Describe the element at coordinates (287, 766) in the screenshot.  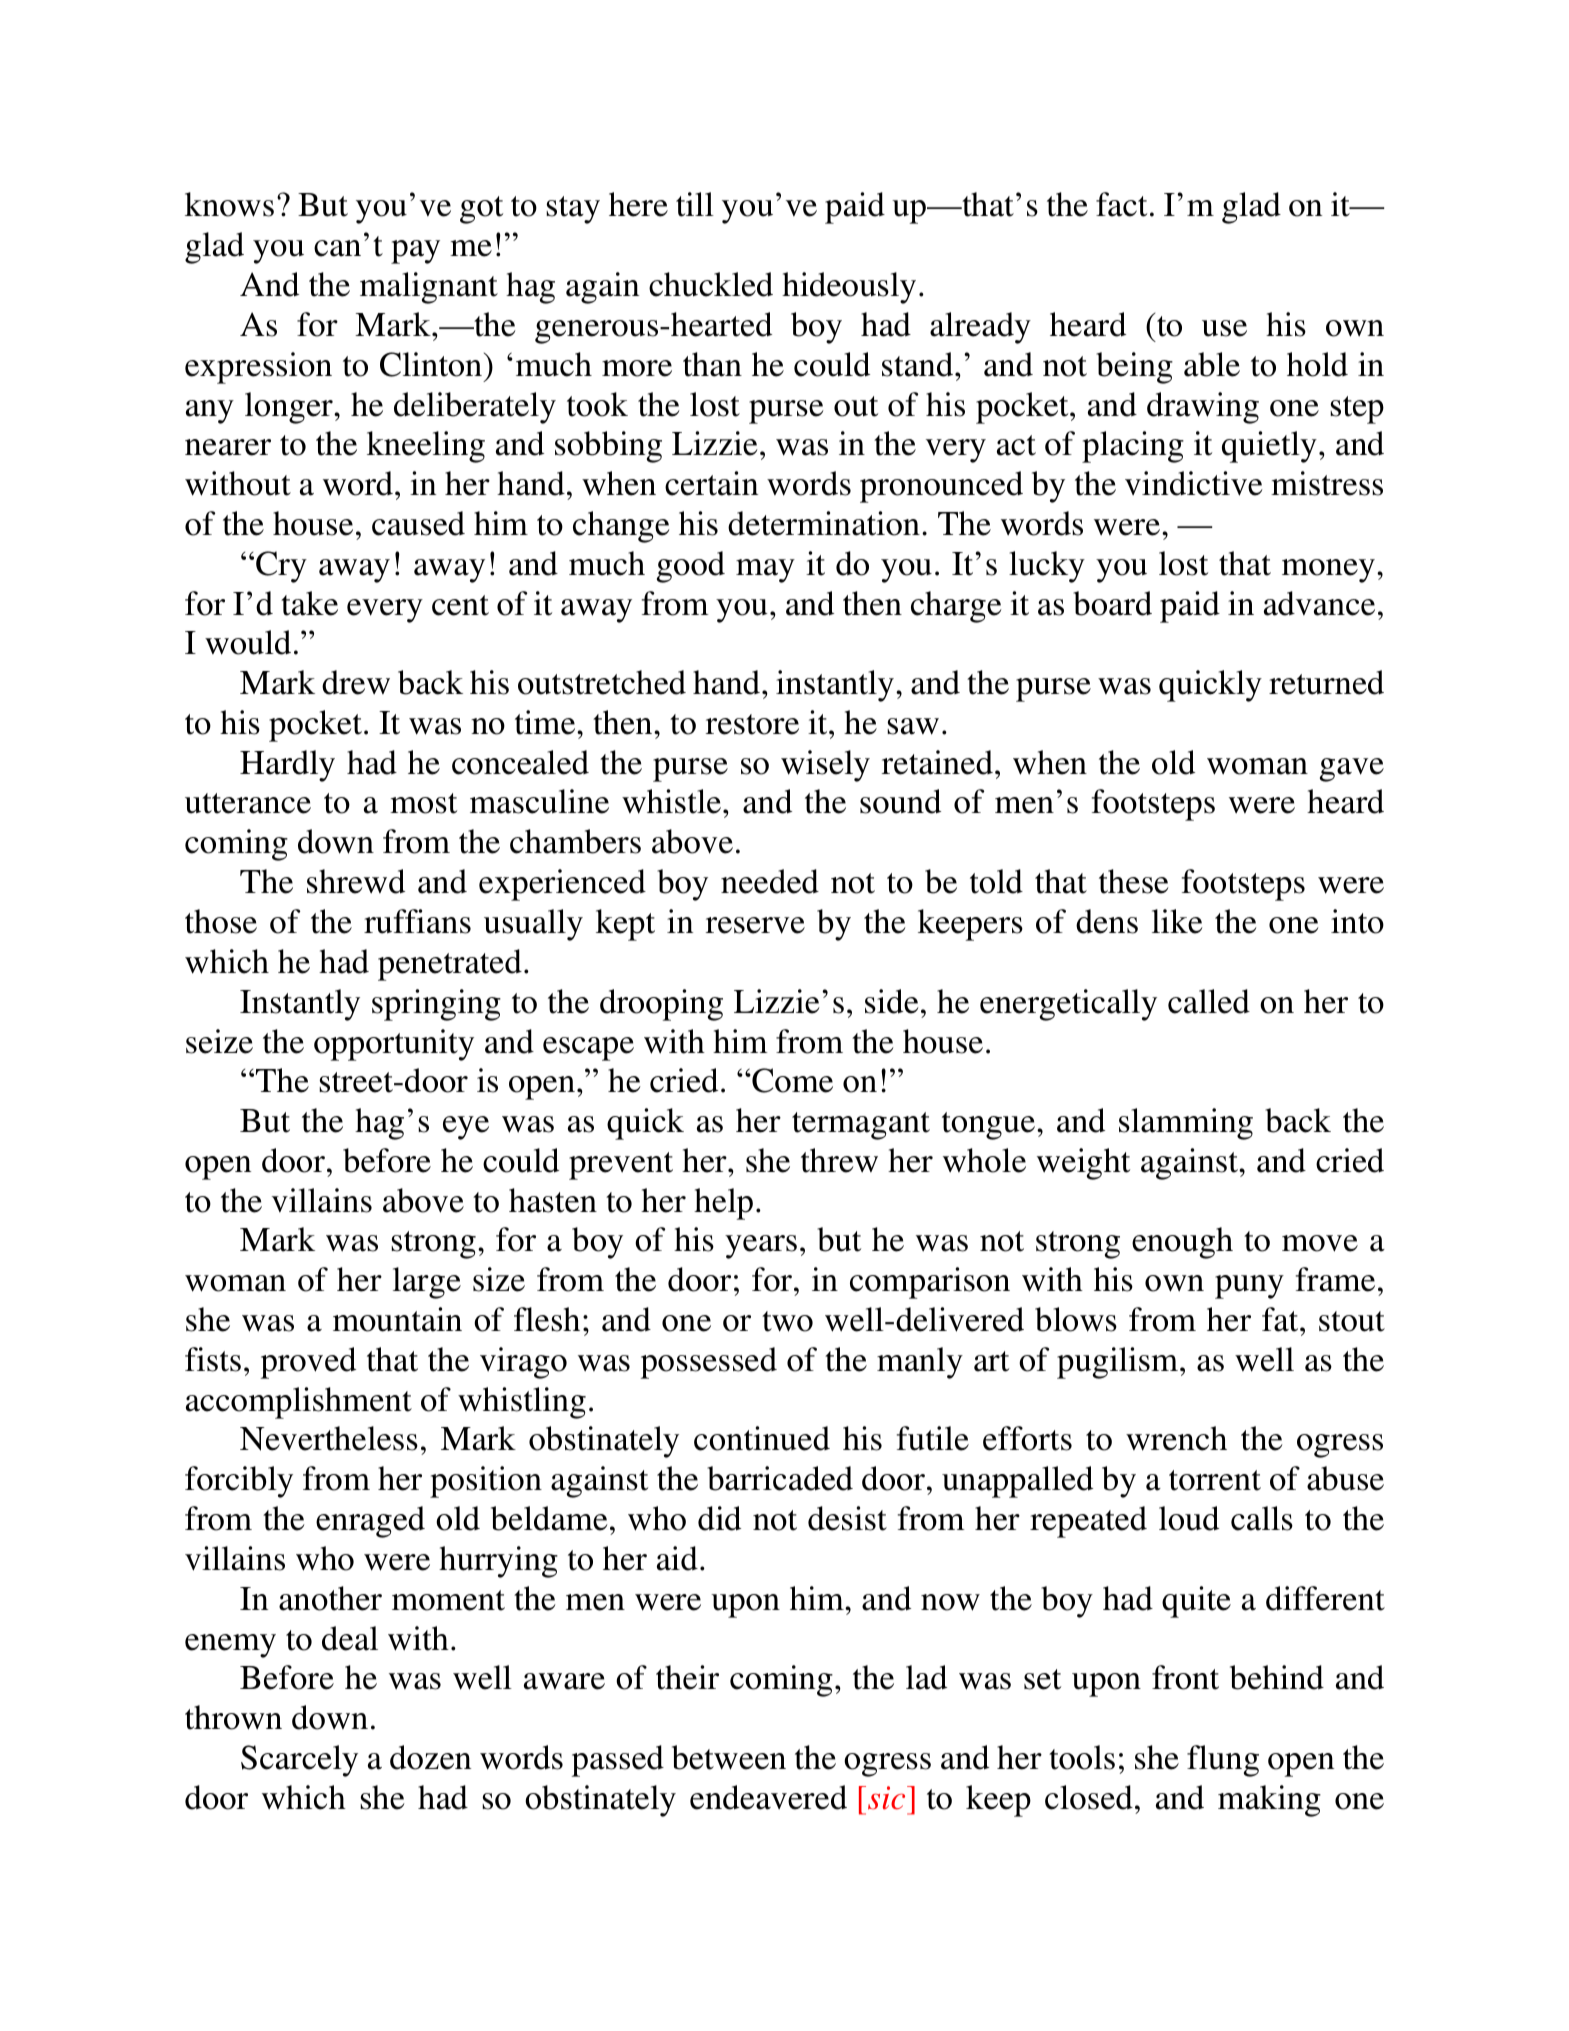
I see `Hardly` at that location.
